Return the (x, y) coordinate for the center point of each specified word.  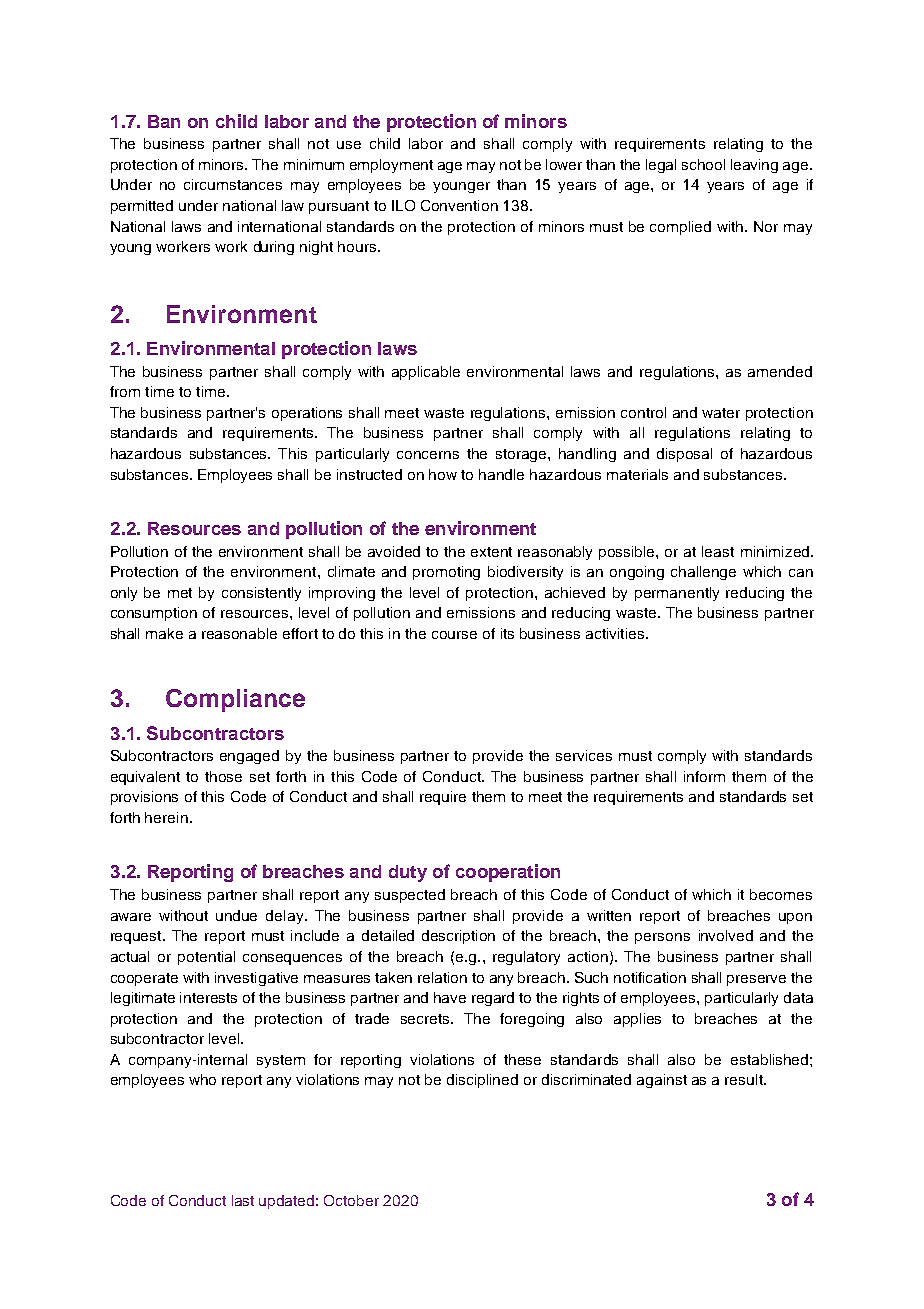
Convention (459, 205)
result (745, 1079)
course (454, 635)
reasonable (239, 633)
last (243, 1200)
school (703, 164)
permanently (677, 594)
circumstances (233, 184)
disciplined (482, 1081)
